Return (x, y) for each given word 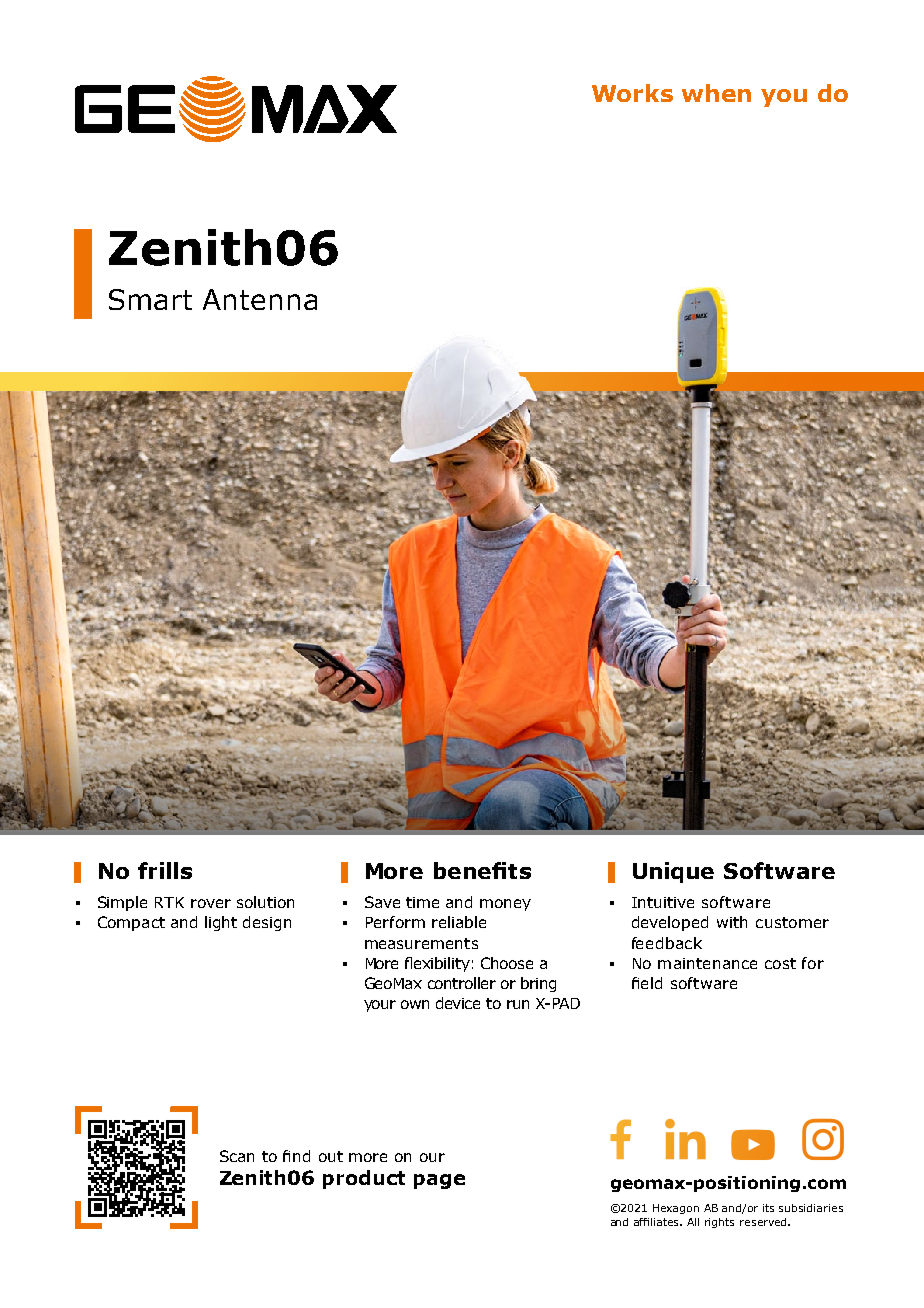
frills (165, 870)
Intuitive (663, 902)
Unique (673, 872)
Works (632, 93)
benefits (482, 870)
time (422, 902)
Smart (150, 299)
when (716, 93)
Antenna (260, 299)
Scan (237, 1156)
